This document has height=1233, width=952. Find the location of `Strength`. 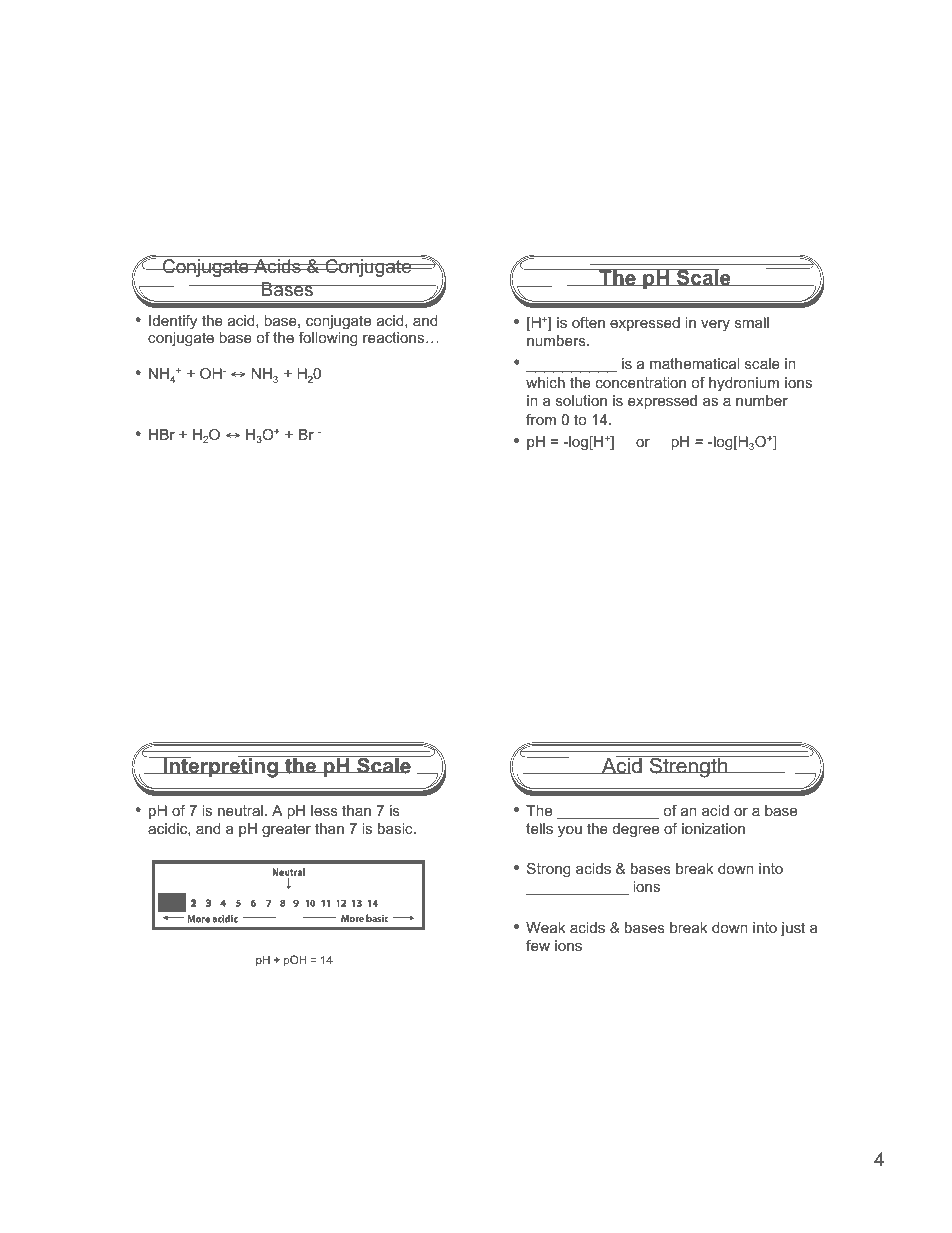

Strength is located at coordinates (688, 767).
